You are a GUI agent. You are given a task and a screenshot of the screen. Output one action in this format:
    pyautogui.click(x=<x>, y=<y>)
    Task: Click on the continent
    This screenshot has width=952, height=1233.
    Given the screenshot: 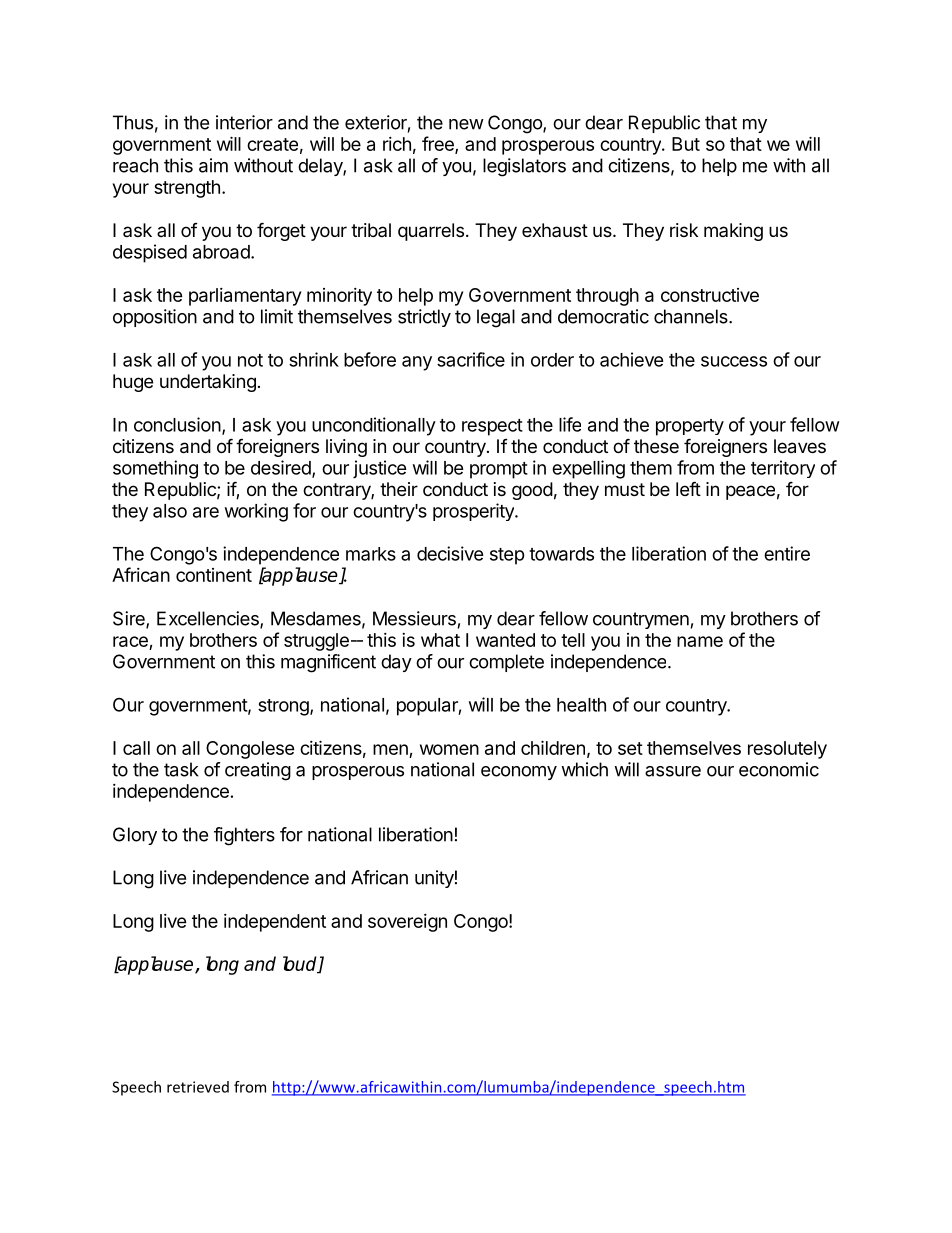 What is the action you would take?
    pyautogui.click(x=214, y=575)
